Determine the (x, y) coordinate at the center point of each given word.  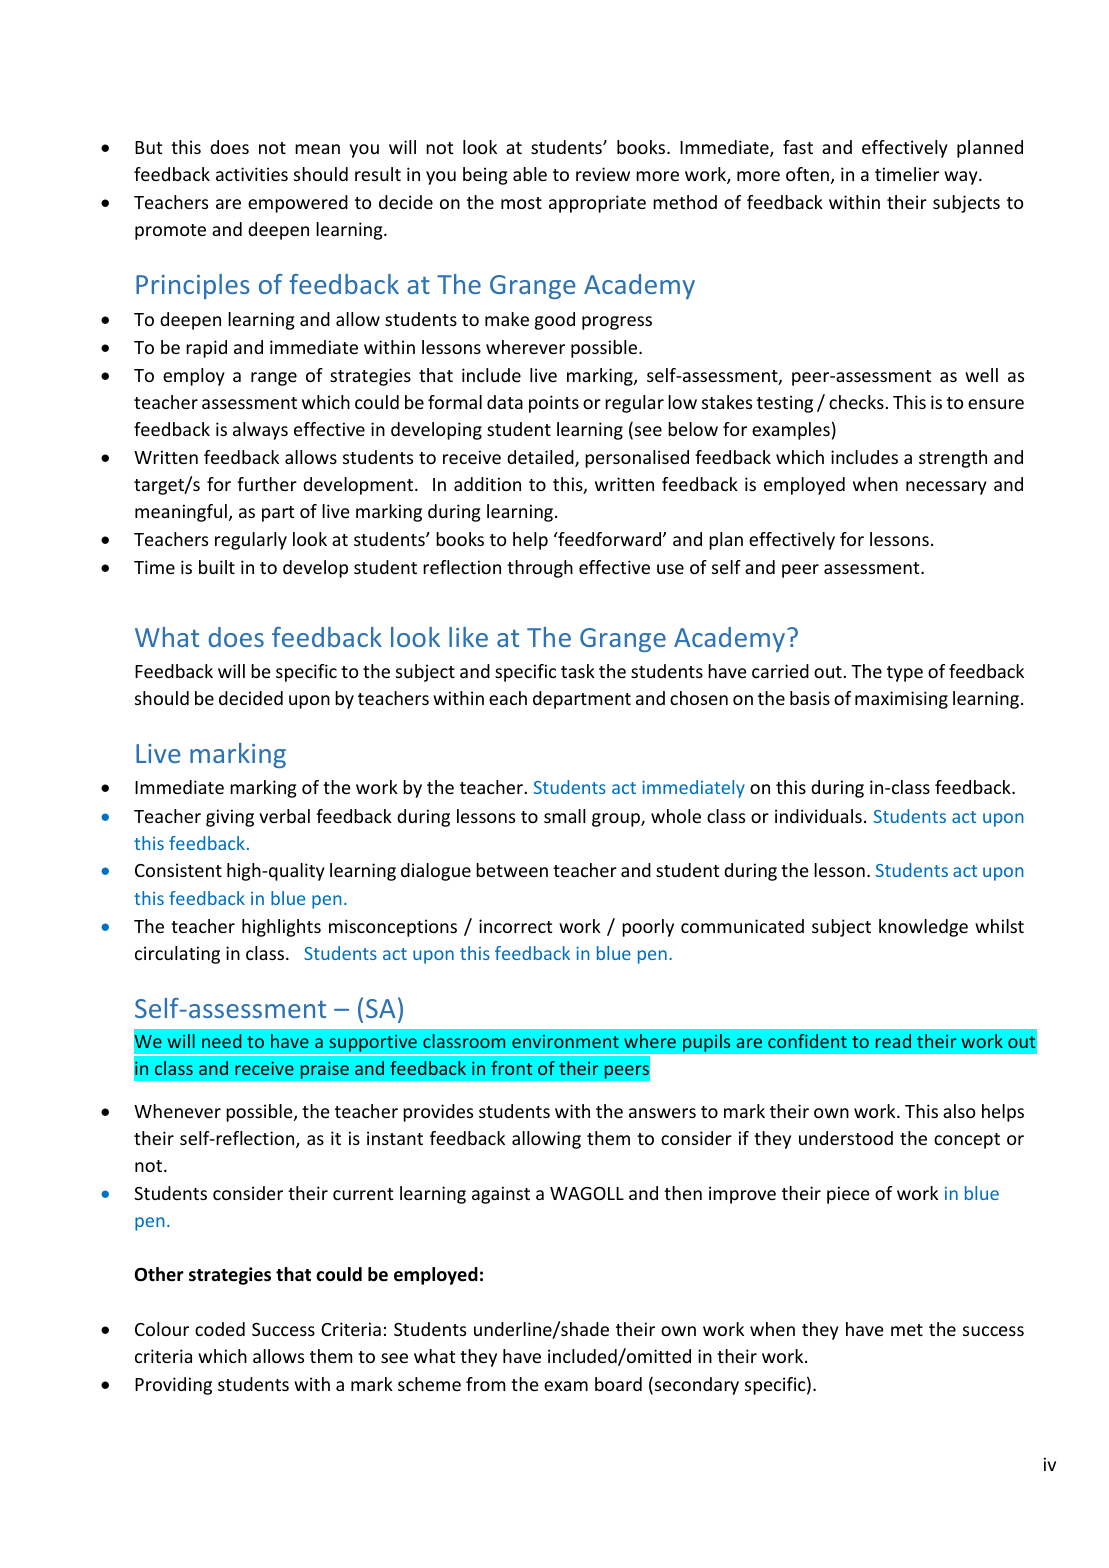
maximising (901, 700)
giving (230, 818)
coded (220, 1329)
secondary (697, 1386)
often (807, 174)
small (565, 816)
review (603, 174)
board (618, 1384)
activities (252, 174)
